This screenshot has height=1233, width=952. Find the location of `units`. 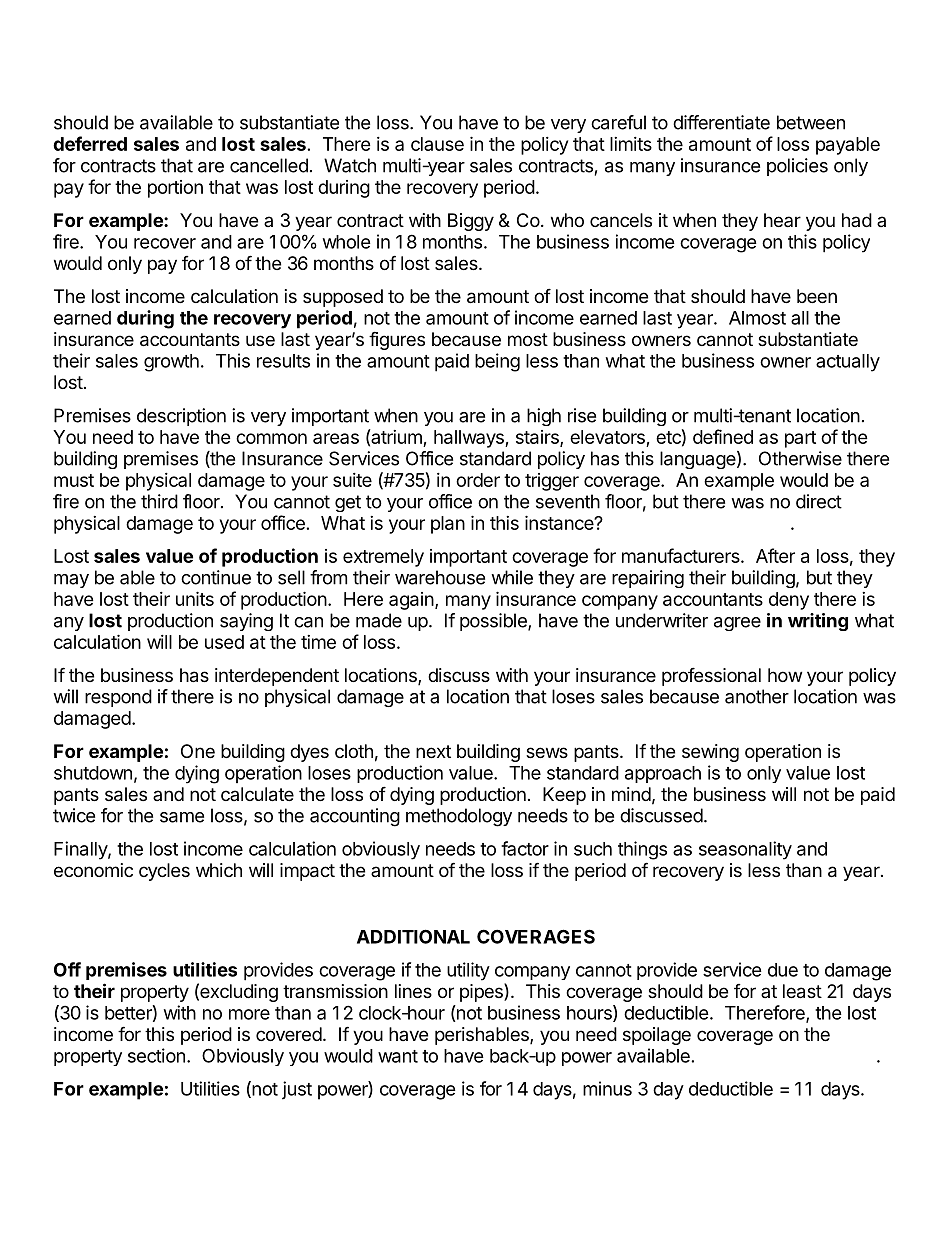

units is located at coordinates (195, 598).
